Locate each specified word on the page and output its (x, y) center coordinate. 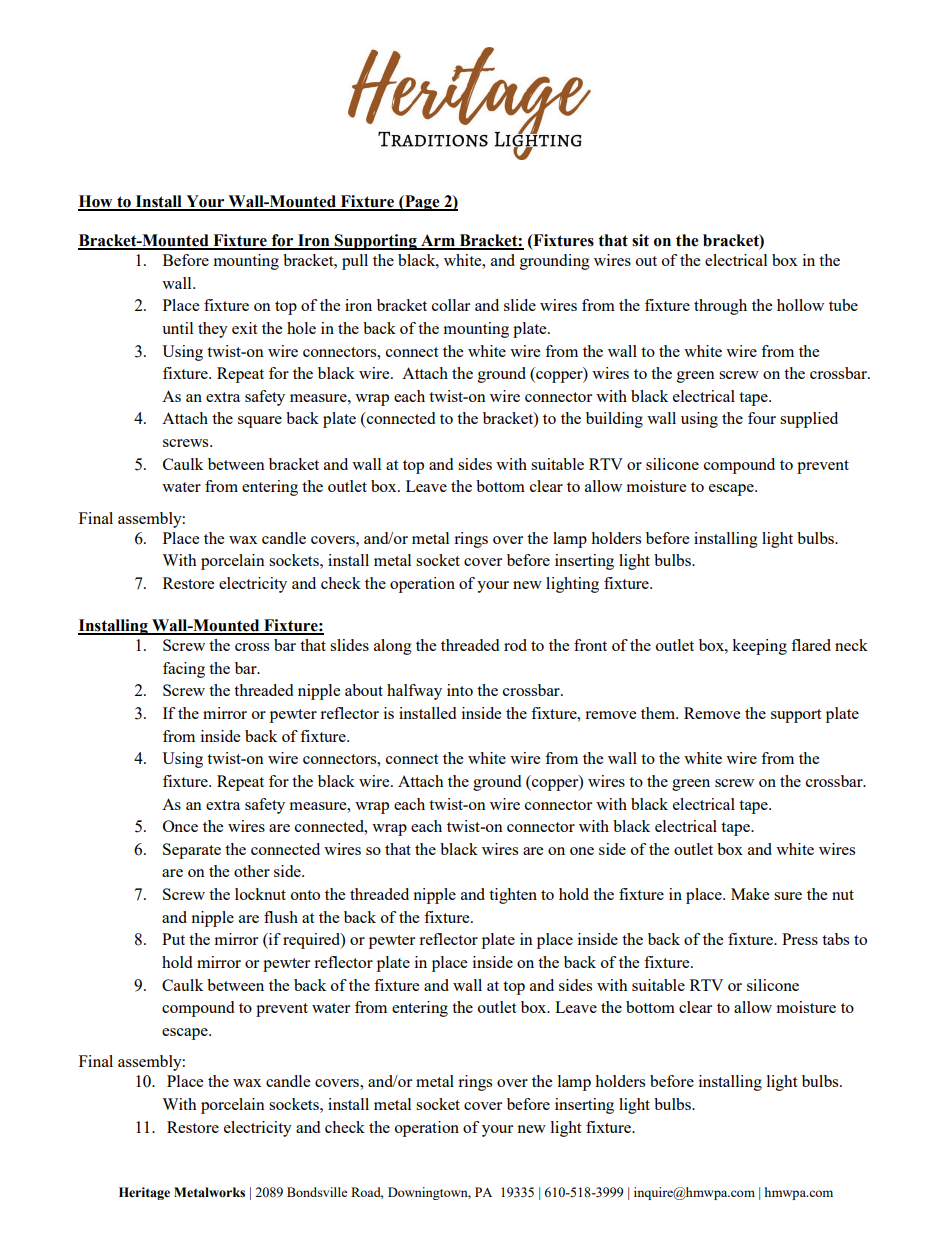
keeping (759, 647)
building (614, 420)
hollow (800, 305)
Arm (438, 241)
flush (281, 917)
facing (184, 670)
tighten (513, 896)
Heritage (144, 1193)
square (260, 422)
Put (173, 939)
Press (800, 939)
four (762, 418)
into (460, 690)
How (96, 202)
